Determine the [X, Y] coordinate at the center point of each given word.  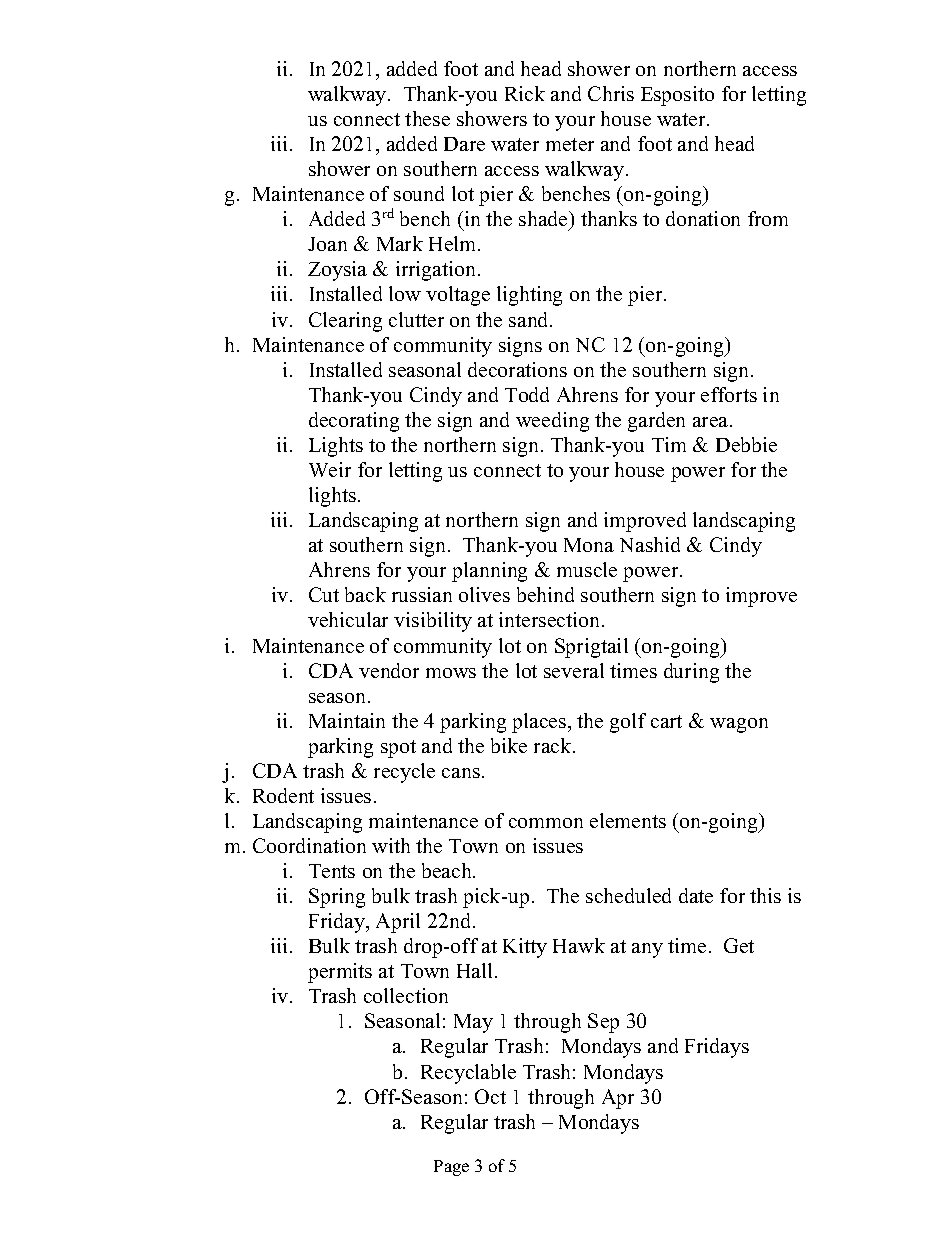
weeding [552, 422]
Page [451, 1168]
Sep [603, 1023]
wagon [739, 725]
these [427, 118]
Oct [490, 1096]
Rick [525, 93]
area [712, 422]
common [546, 823]
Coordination [309, 845]
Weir [330, 469]
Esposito [677, 96]
